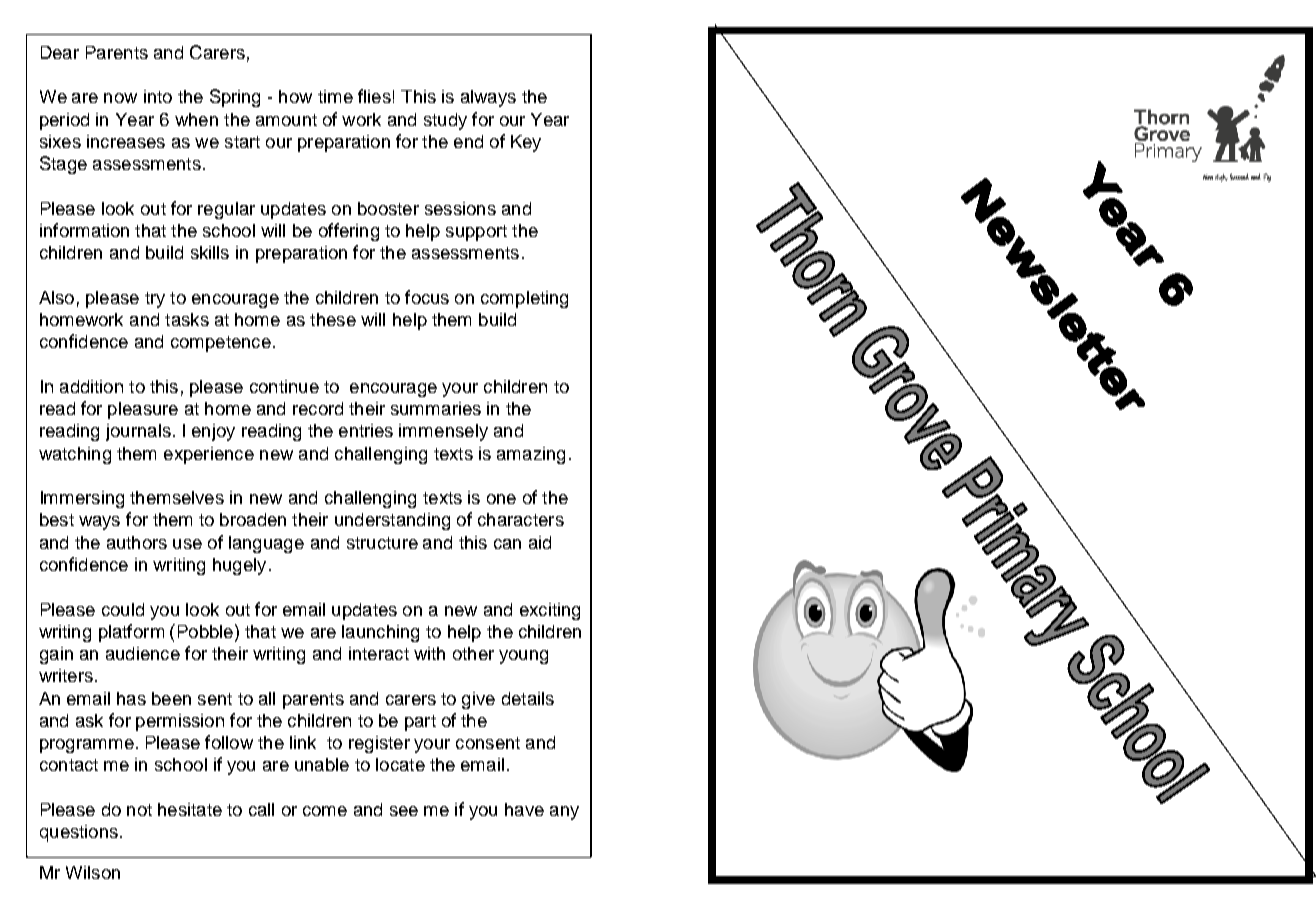 The width and height of the image is (1316, 911). Describe the element at coordinates (445, 121) in the image. I see `study` at that location.
